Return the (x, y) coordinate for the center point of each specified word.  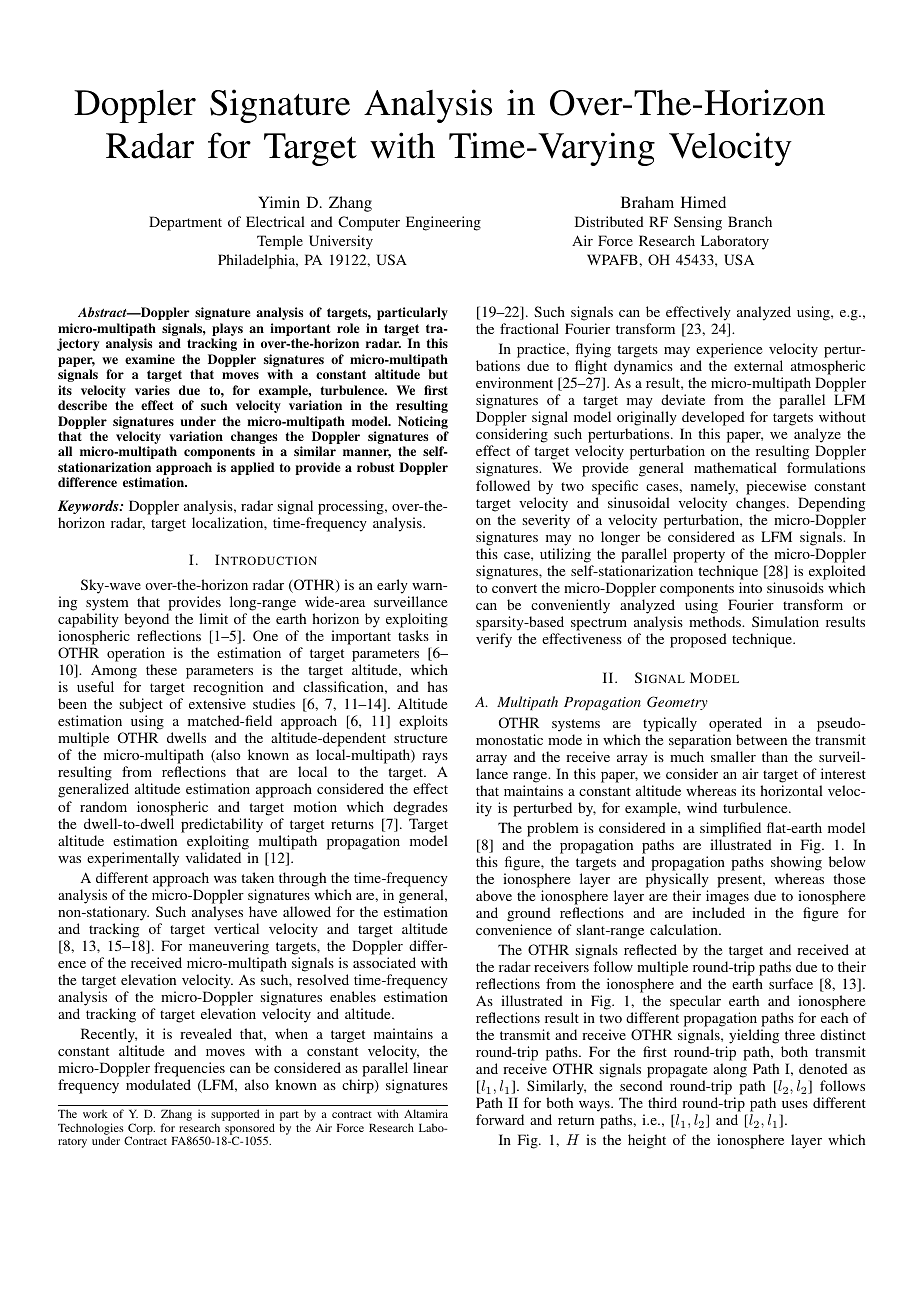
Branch (750, 221)
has (437, 686)
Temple (280, 242)
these (161, 669)
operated (735, 724)
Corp (141, 1130)
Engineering (443, 223)
